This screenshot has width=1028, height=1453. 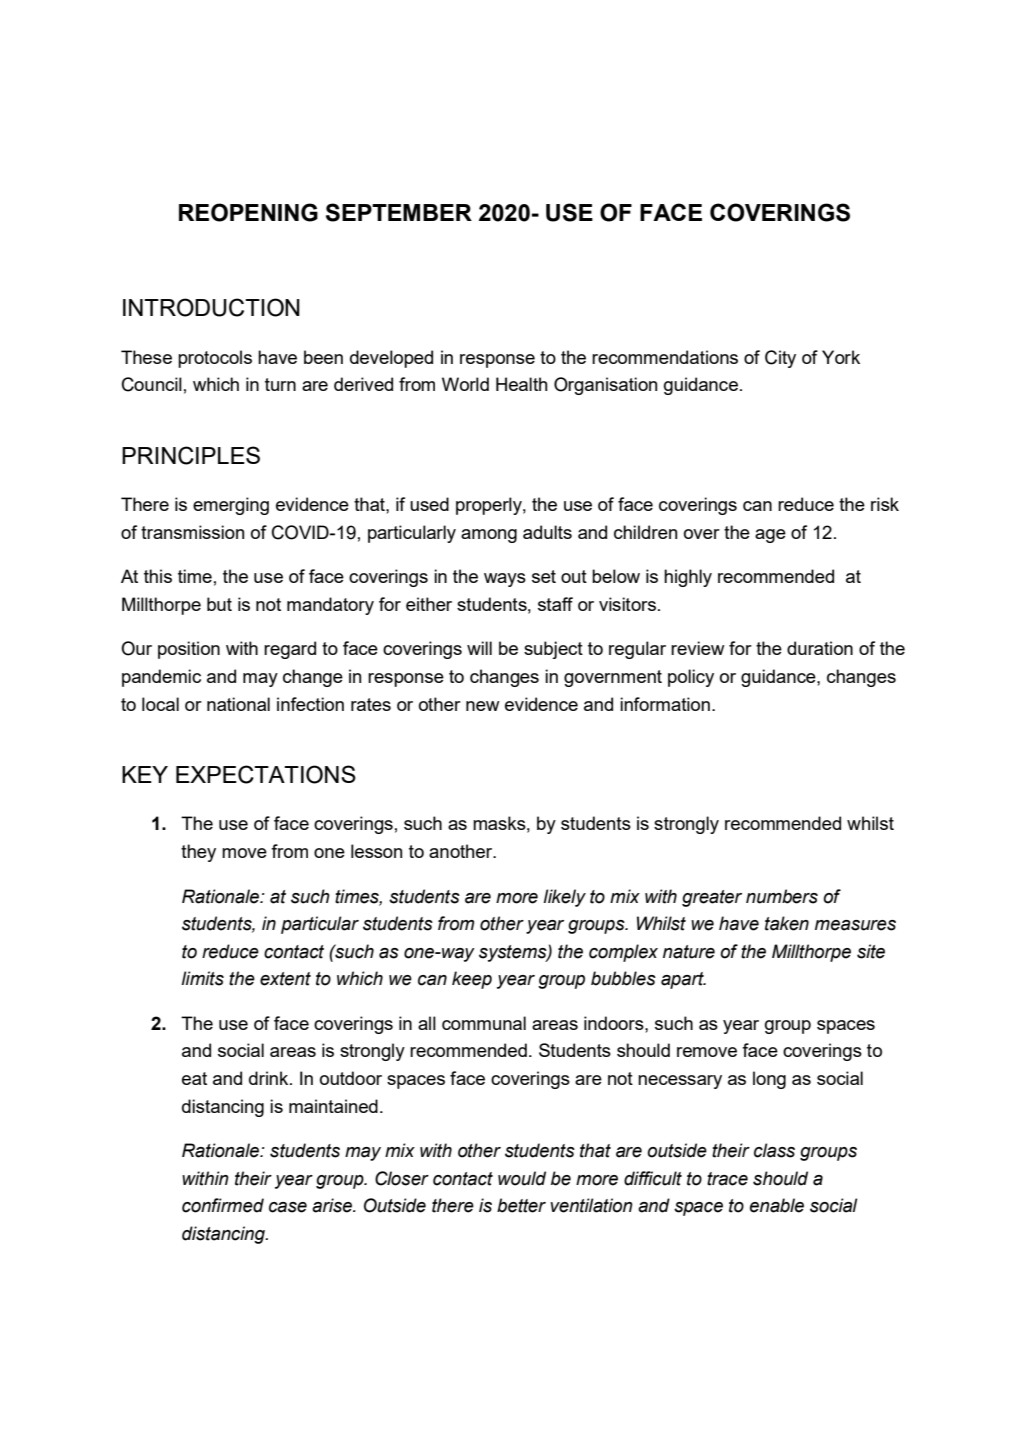 I want to click on would, so click(x=522, y=1178).
